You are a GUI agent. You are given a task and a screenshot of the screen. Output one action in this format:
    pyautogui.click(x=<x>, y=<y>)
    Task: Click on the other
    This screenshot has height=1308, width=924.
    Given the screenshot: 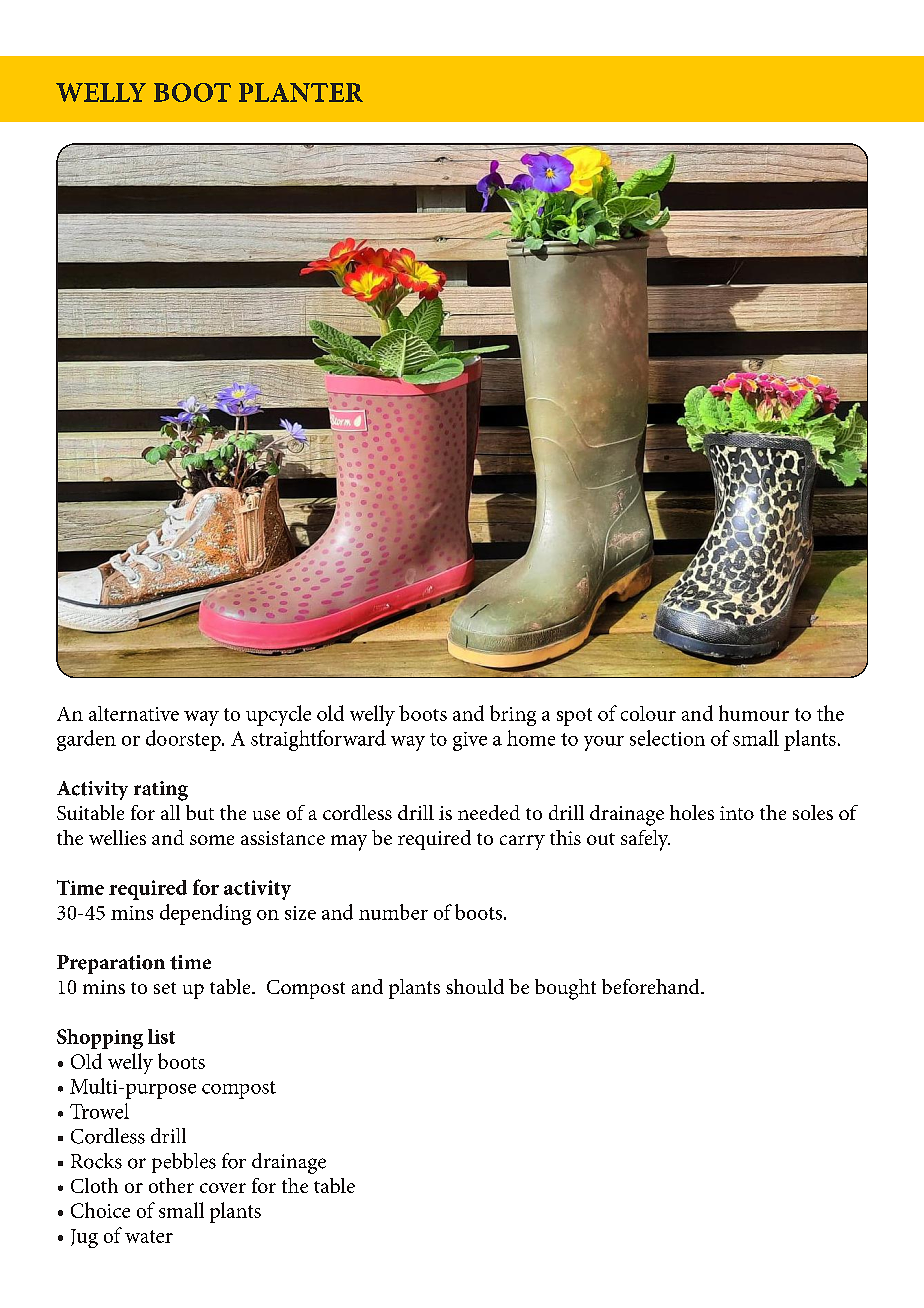 What is the action you would take?
    pyautogui.click(x=171, y=1185)
